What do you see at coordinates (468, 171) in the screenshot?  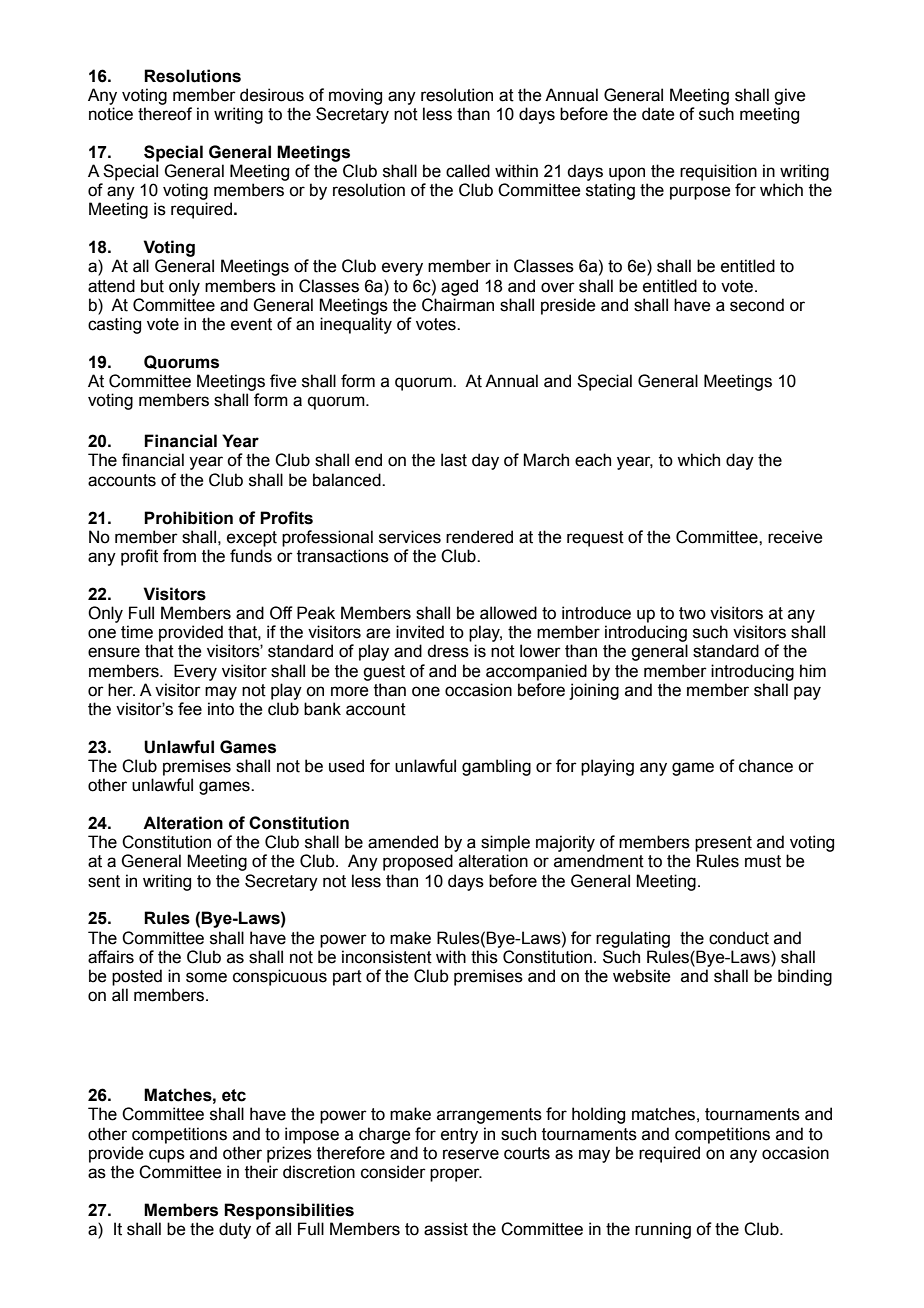 I see `called` at bounding box center [468, 171].
